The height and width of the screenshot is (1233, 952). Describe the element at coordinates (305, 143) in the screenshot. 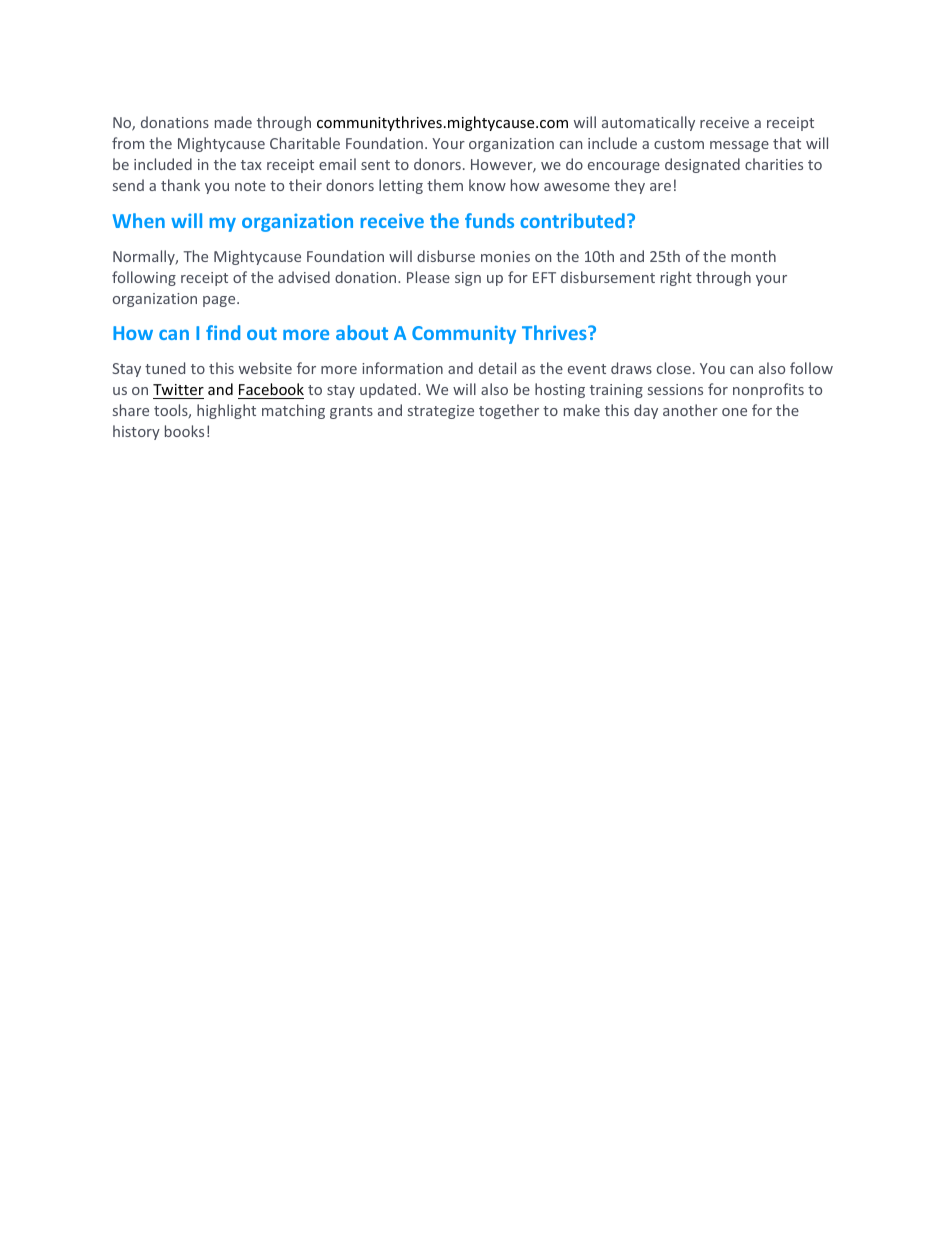

I see `Charitable` at that location.
